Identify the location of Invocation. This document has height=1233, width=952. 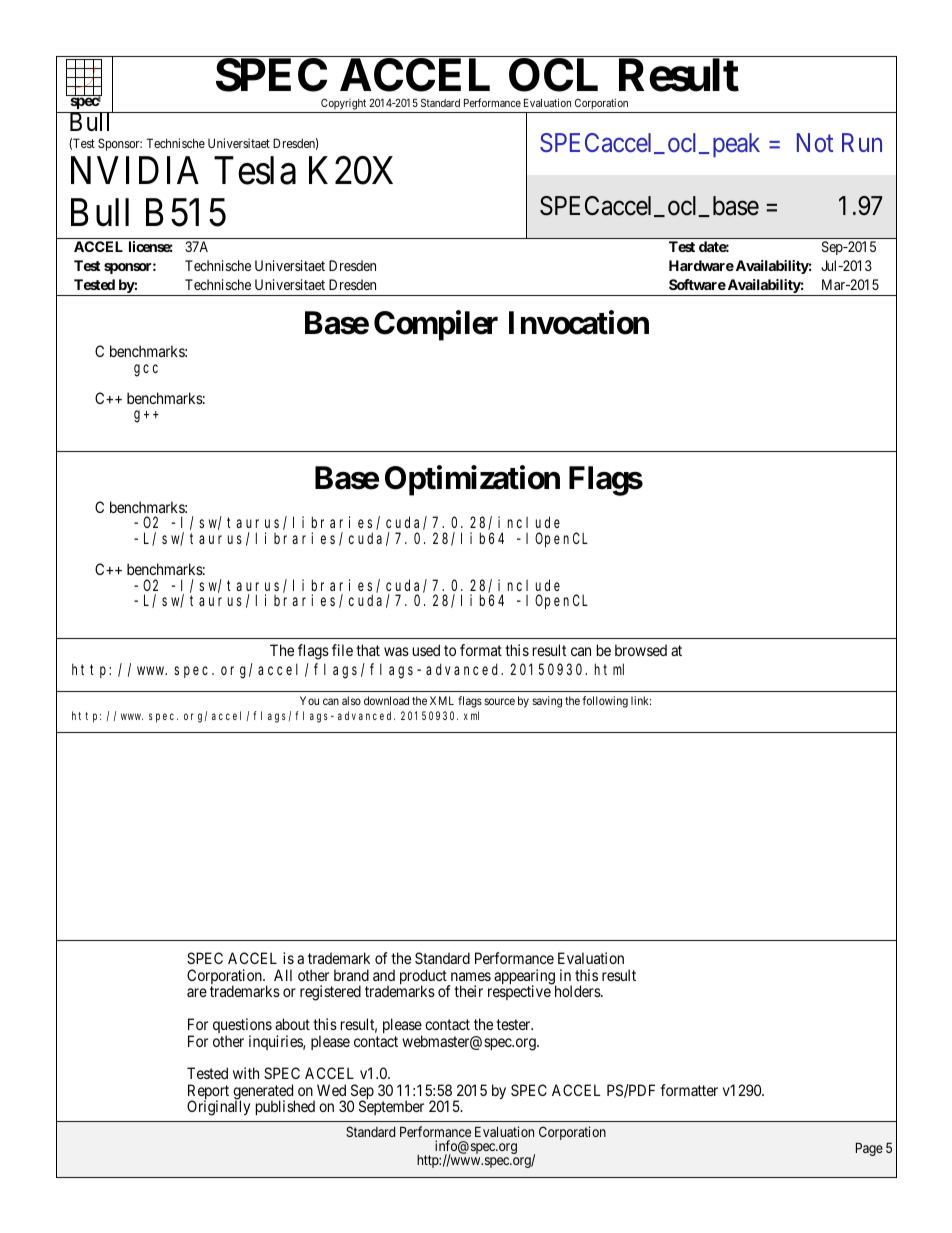
(579, 322).
